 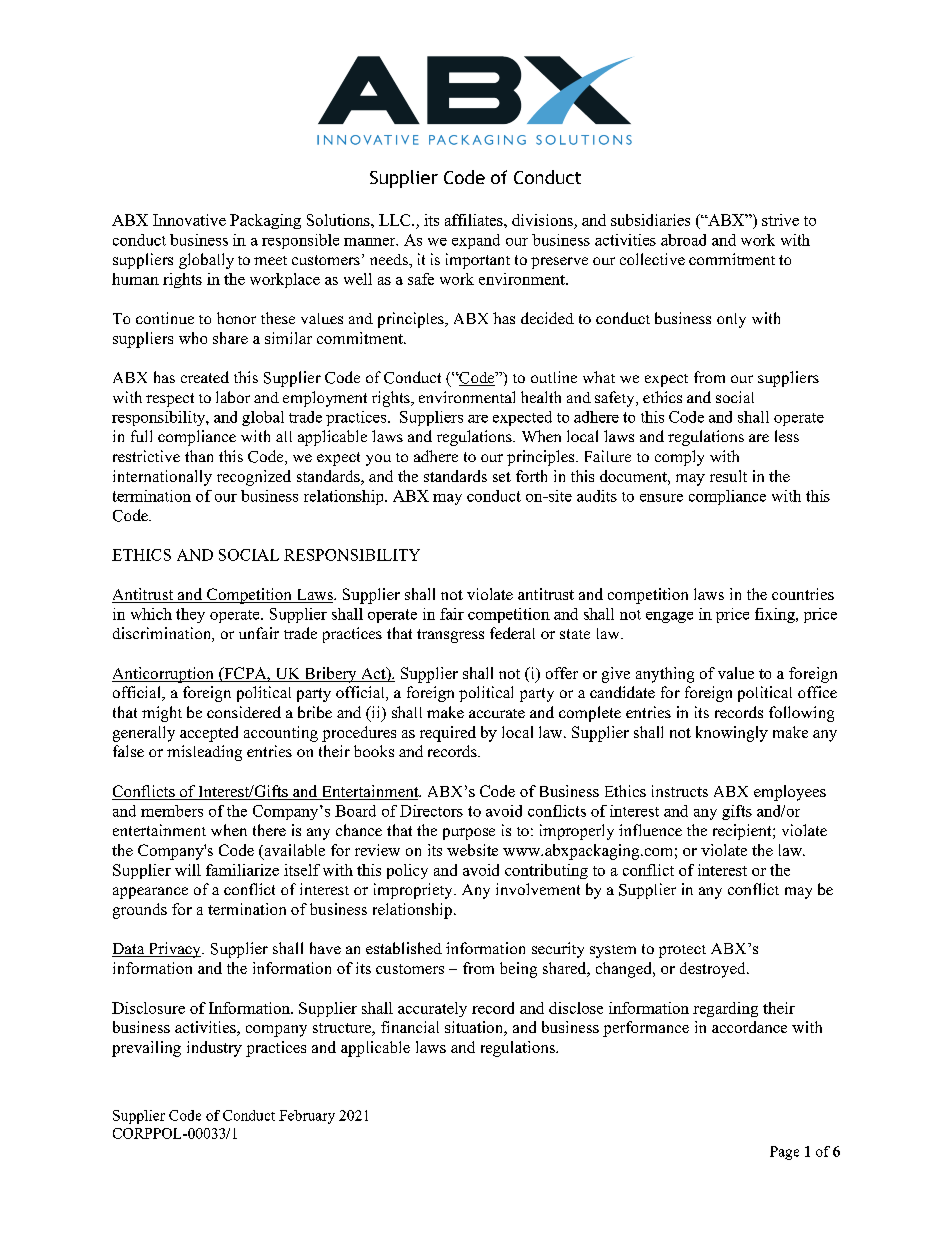 I want to click on members, so click(x=172, y=811).
